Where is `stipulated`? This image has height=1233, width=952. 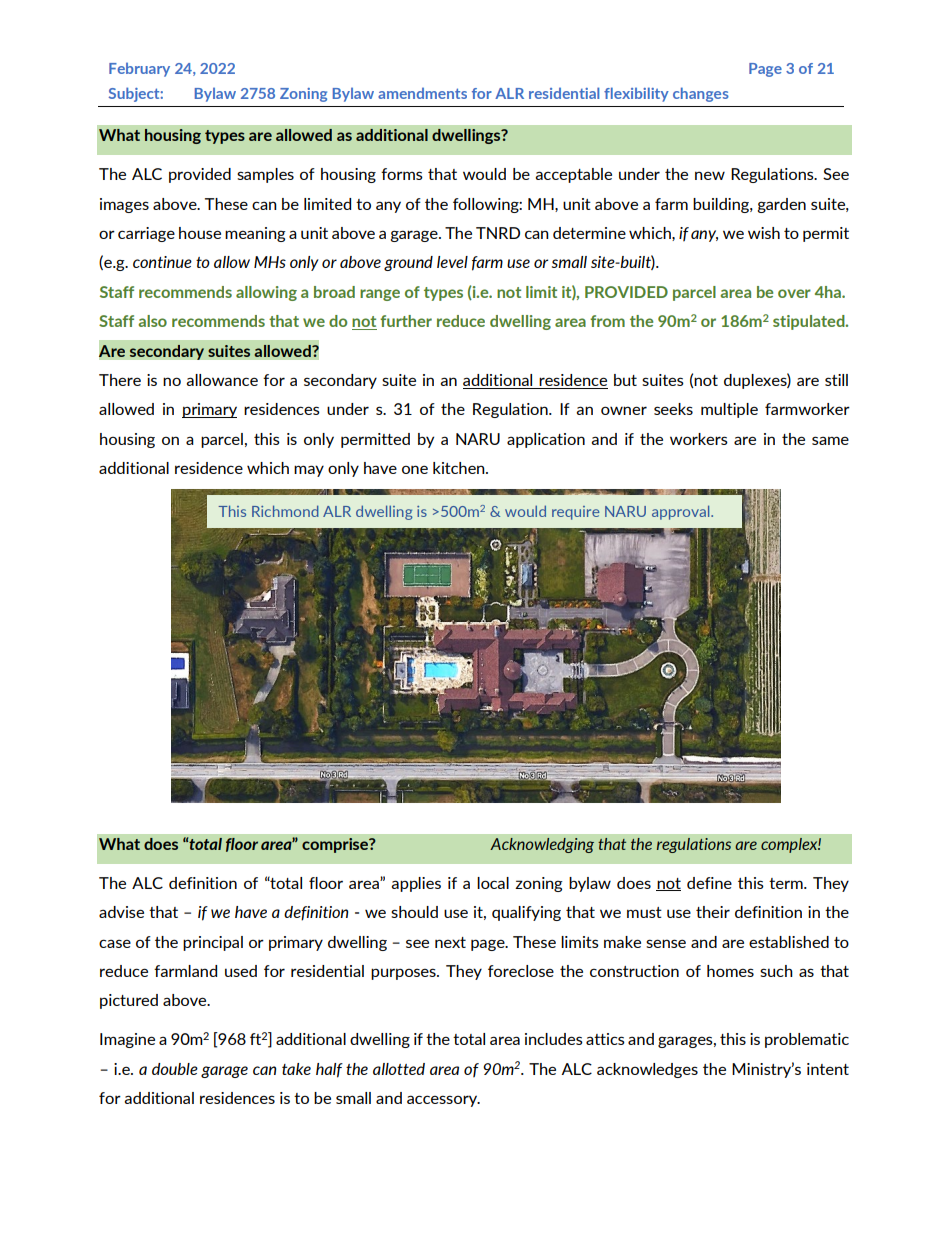 stipulated is located at coordinates (810, 322).
